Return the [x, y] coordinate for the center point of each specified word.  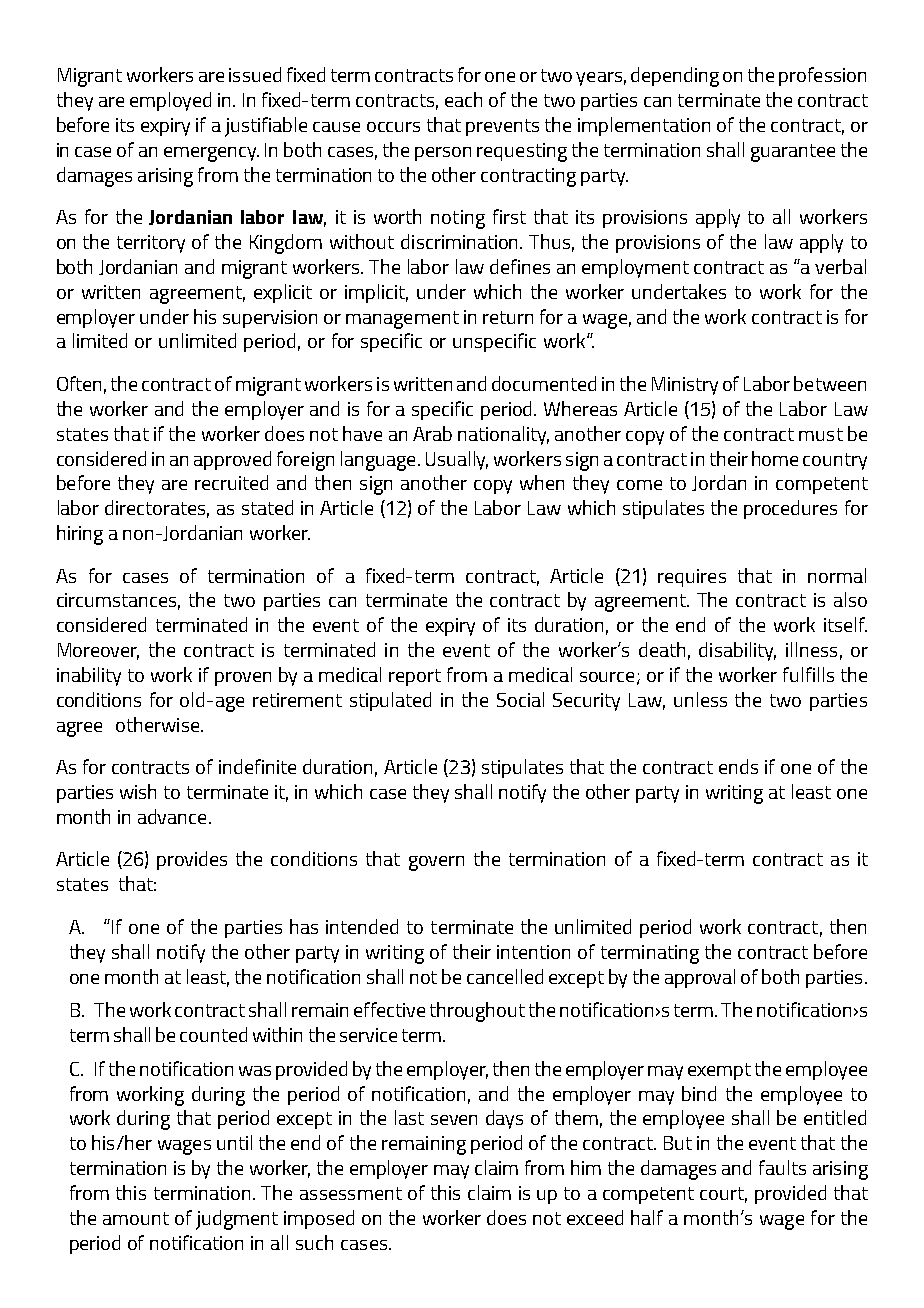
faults [782, 1167]
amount [136, 1218]
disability [737, 651]
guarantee [793, 153]
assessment [351, 1193]
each [463, 99]
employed [170, 101]
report [415, 677]
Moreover [98, 651]
